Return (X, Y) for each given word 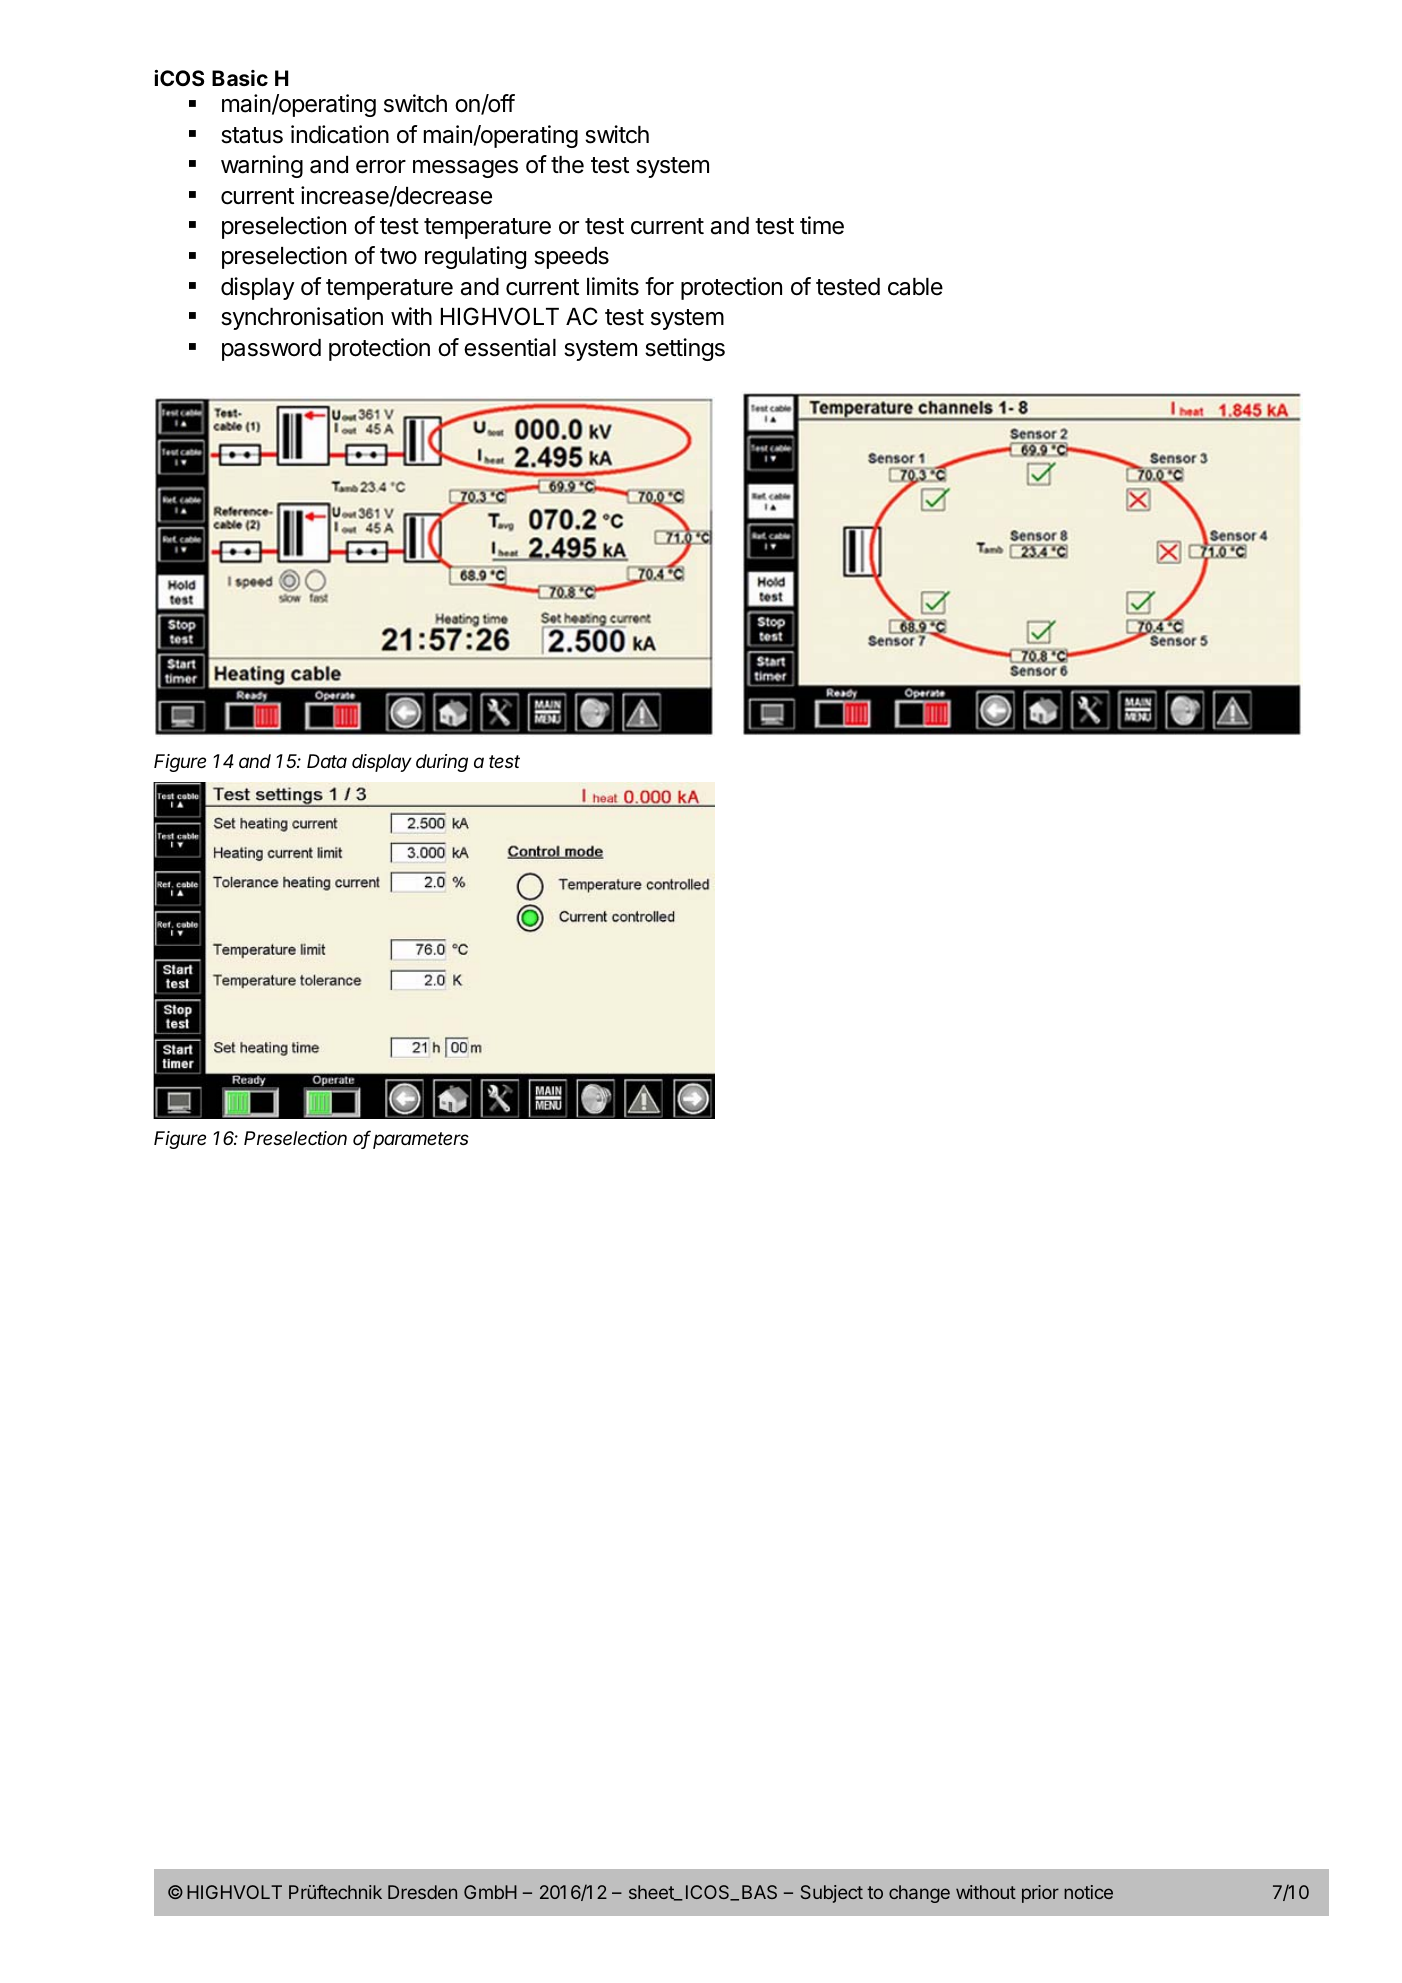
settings (685, 349)
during (442, 763)
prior (1040, 1894)
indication (340, 134)
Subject (832, 1894)
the (567, 165)
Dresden (422, 1892)
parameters (421, 1140)
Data (327, 761)
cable (915, 287)
